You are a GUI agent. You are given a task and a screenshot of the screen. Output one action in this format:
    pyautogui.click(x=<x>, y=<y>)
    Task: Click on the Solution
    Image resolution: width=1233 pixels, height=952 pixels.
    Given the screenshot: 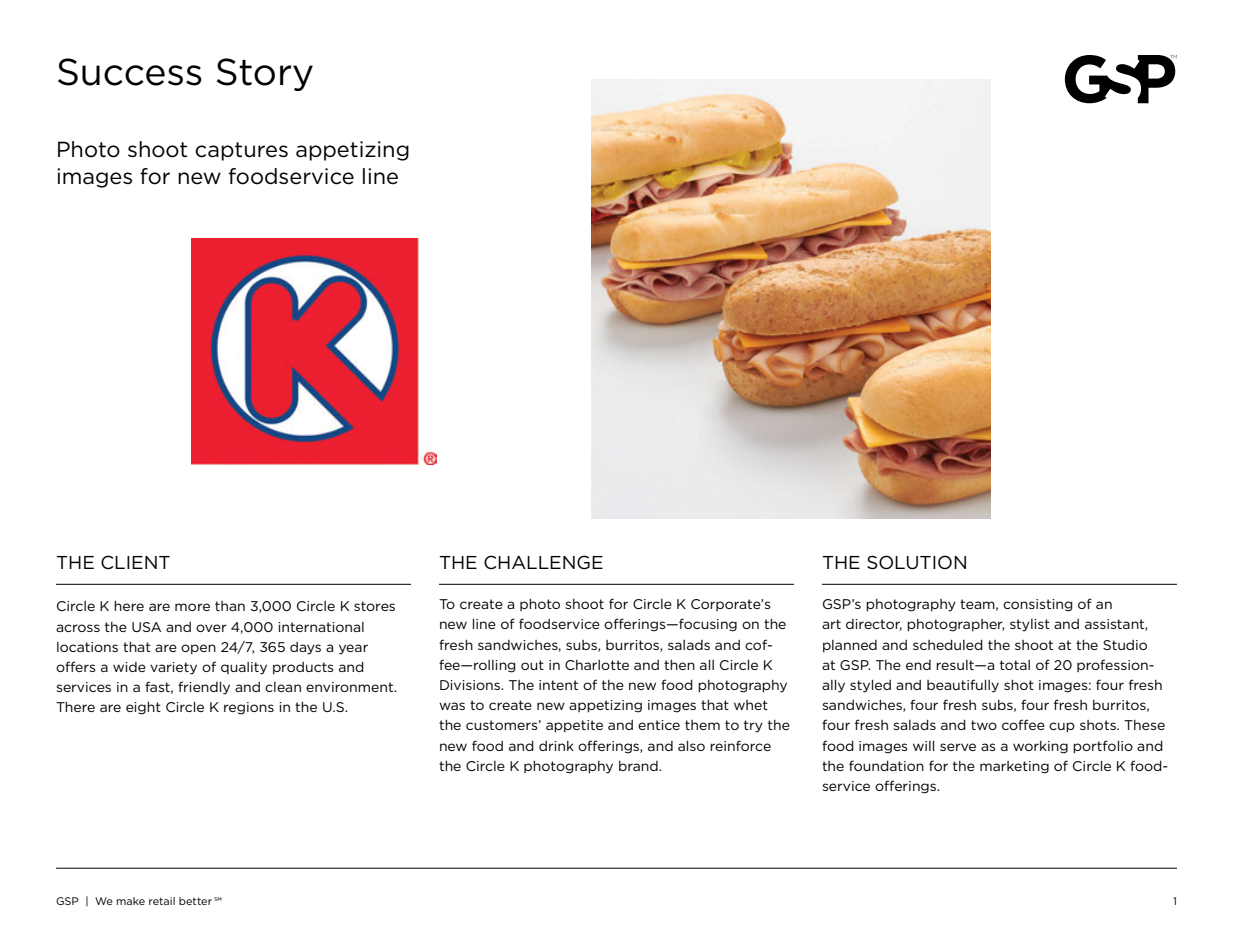 What is the action you would take?
    pyautogui.click(x=916, y=562)
